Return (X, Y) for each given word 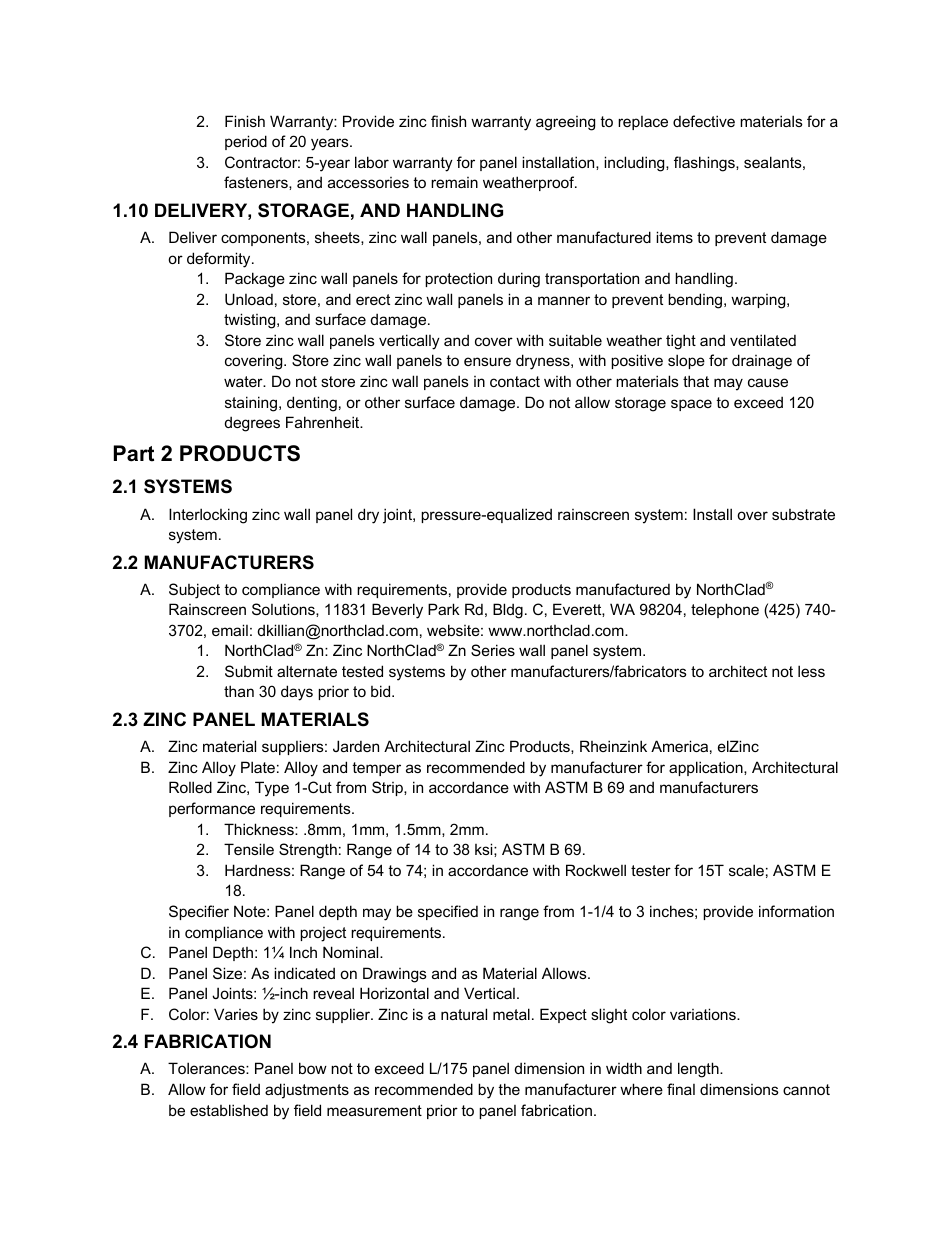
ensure (487, 361)
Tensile (249, 849)
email (230, 630)
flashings (705, 164)
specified (448, 912)
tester (651, 870)
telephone (725, 610)
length (699, 1070)
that (696, 381)
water (244, 381)
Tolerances (207, 1068)
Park (444, 609)
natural (464, 1014)
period (246, 142)
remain (454, 182)
